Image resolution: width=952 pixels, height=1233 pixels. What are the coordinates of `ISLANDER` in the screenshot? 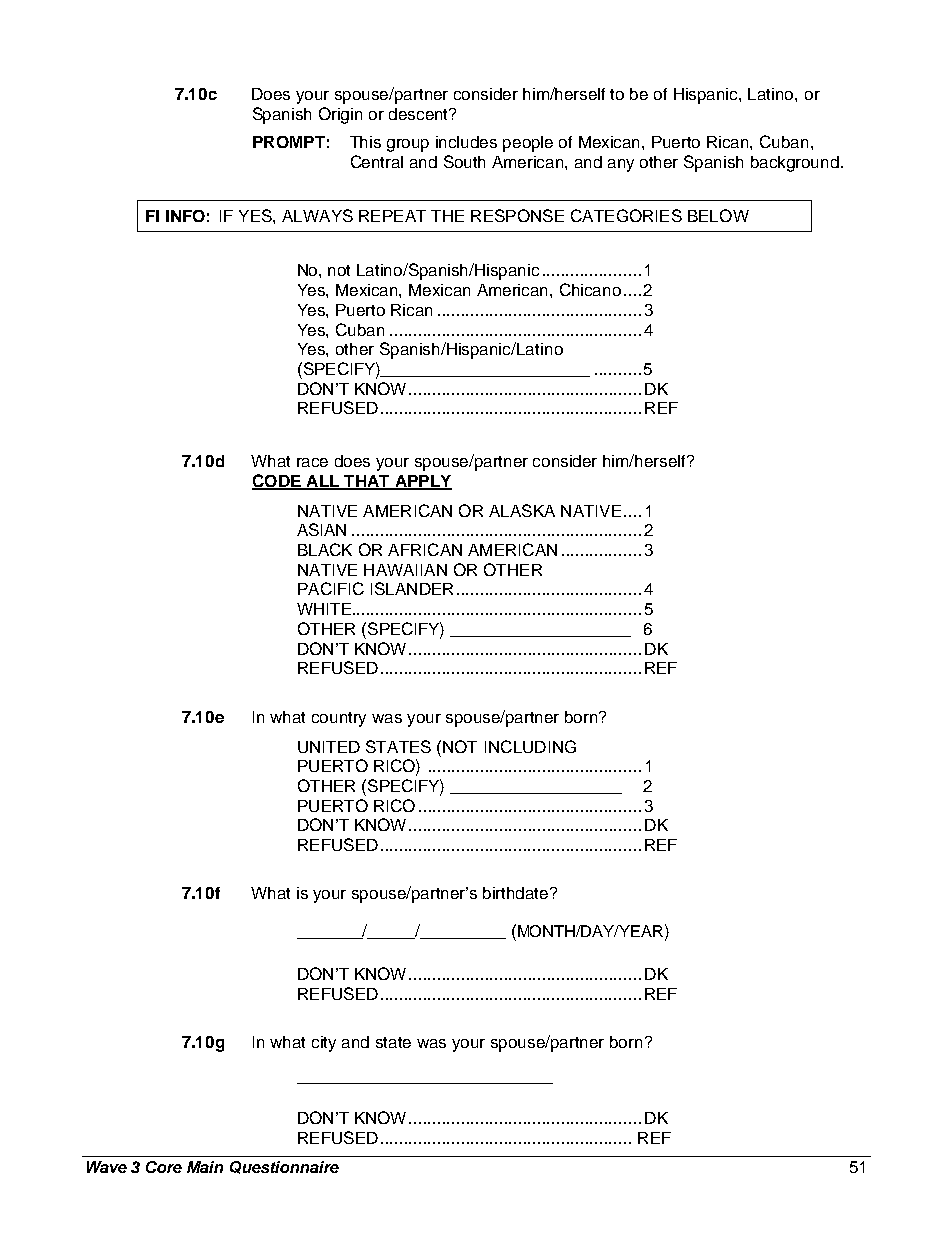 It's located at (412, 588).
